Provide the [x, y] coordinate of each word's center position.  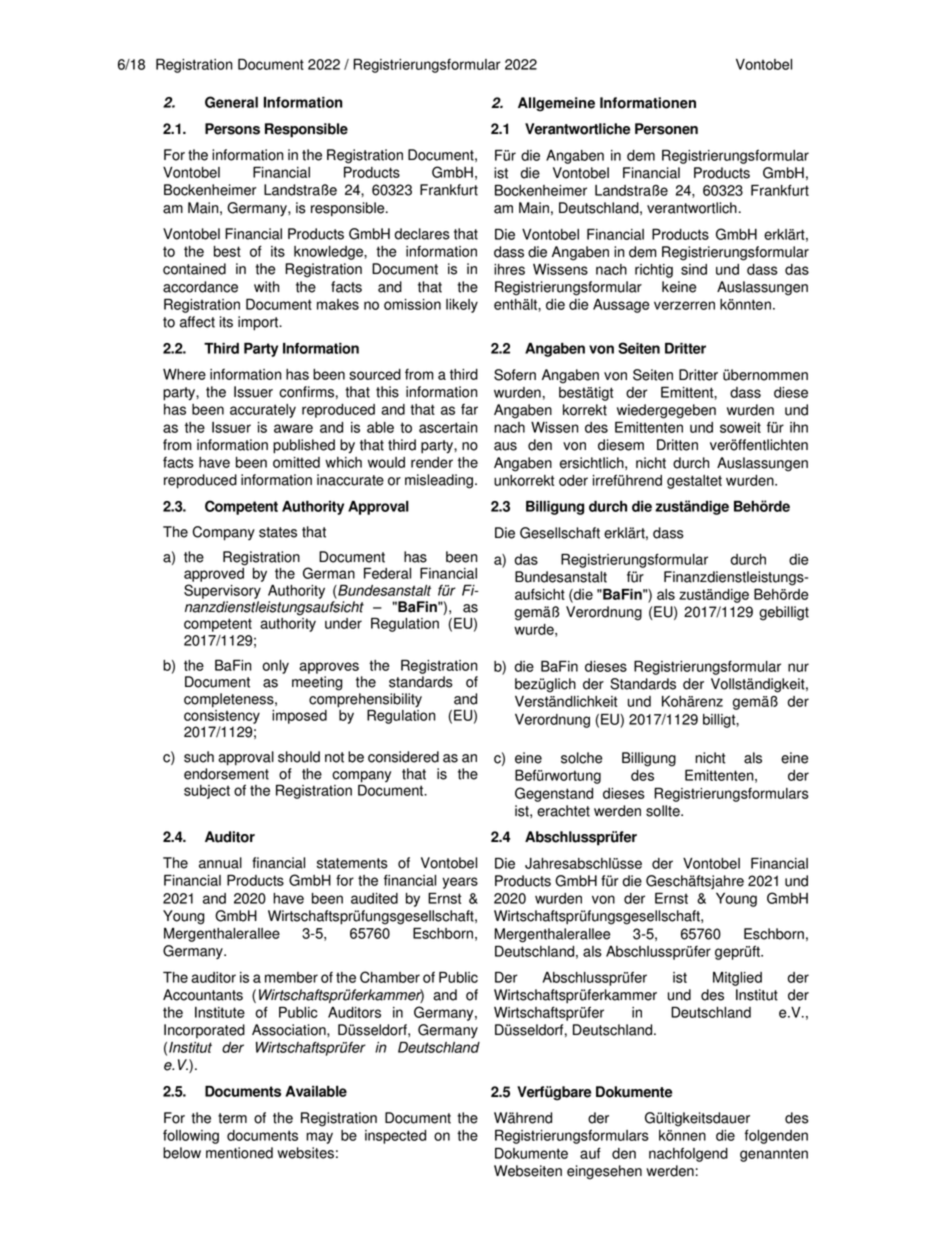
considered [403, 757]
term [232, 1118]
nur [798, 667]
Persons [232, 129]
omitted [296, 462]
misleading [440, 481]
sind [694, 269]
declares [422, 234]
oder [573, 480]
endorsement [226, 774]
